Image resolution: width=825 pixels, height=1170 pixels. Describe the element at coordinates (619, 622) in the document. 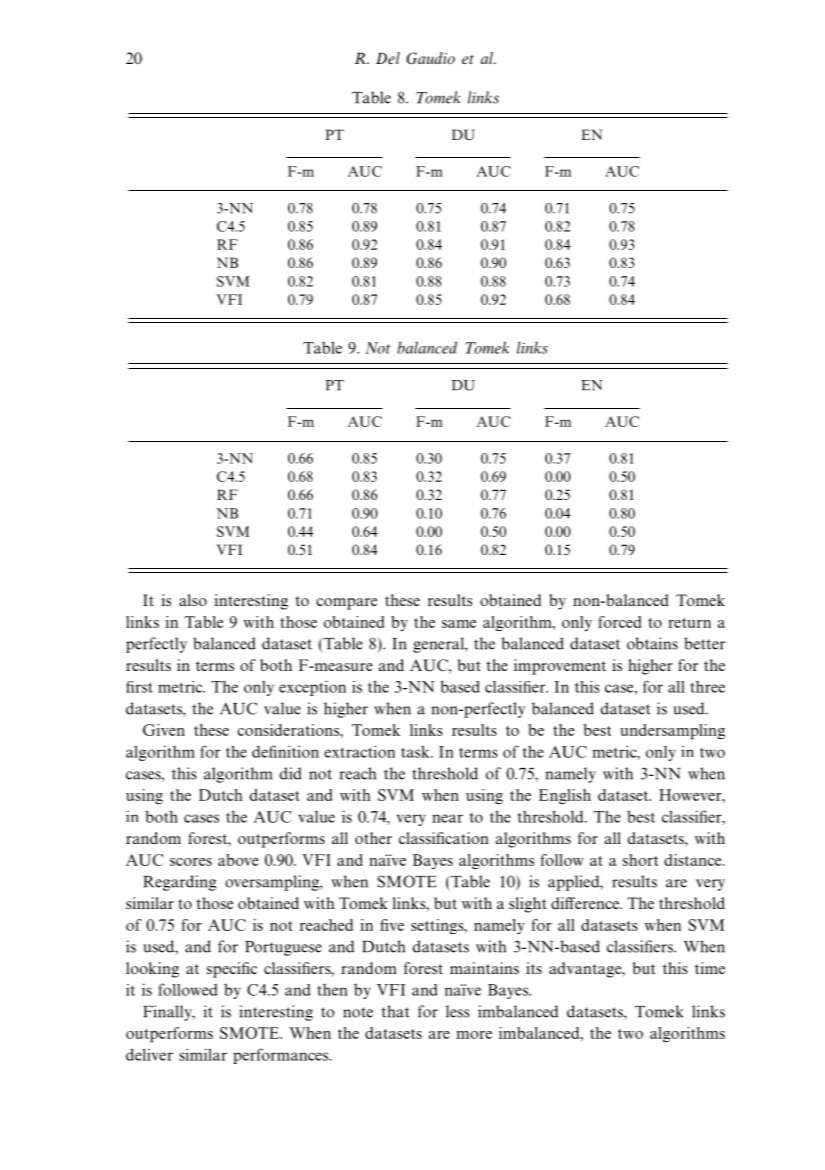

I see `forced` at that location.
